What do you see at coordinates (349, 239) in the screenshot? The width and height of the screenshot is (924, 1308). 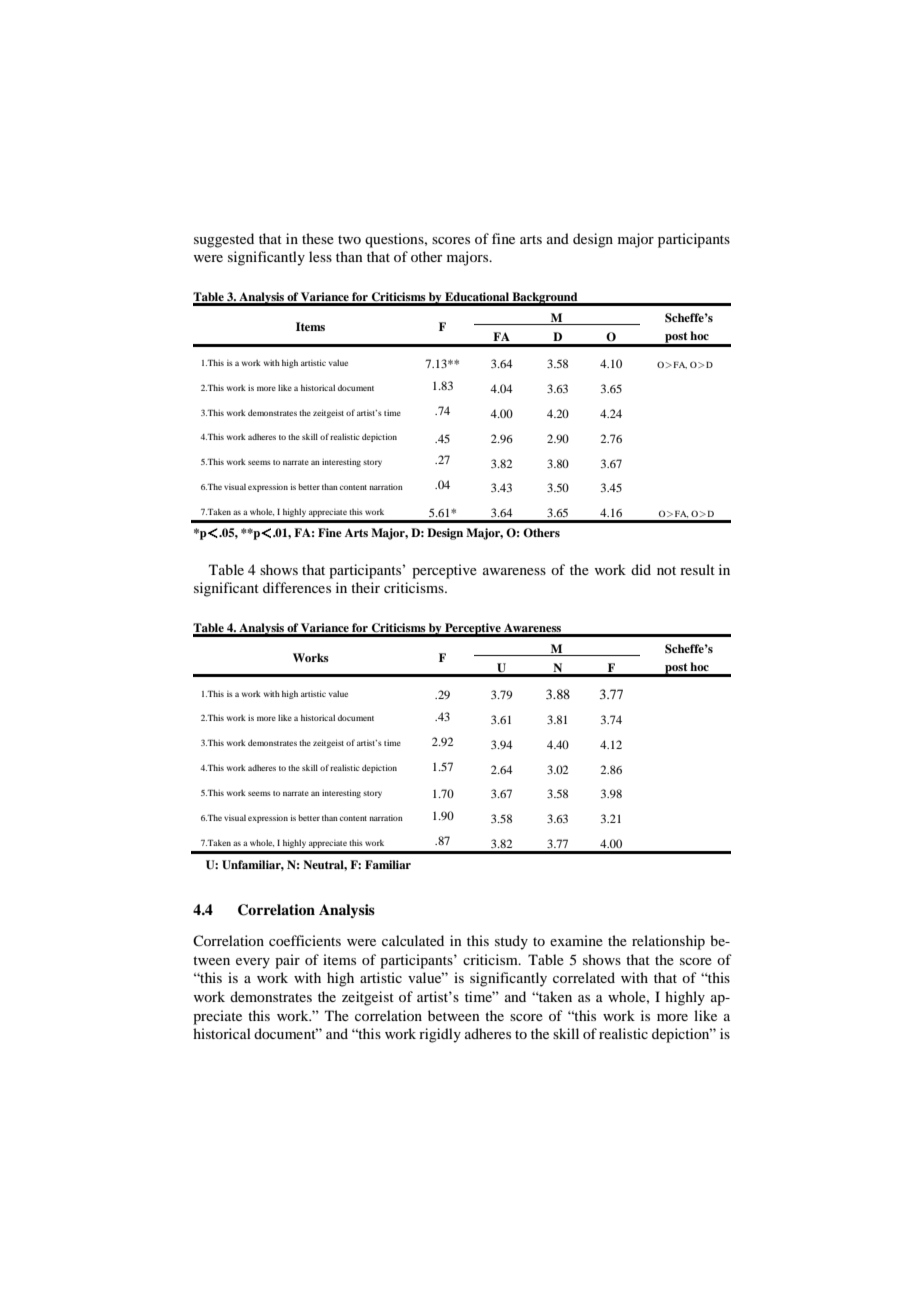 I see `two` at bounding box center [349, 239].
